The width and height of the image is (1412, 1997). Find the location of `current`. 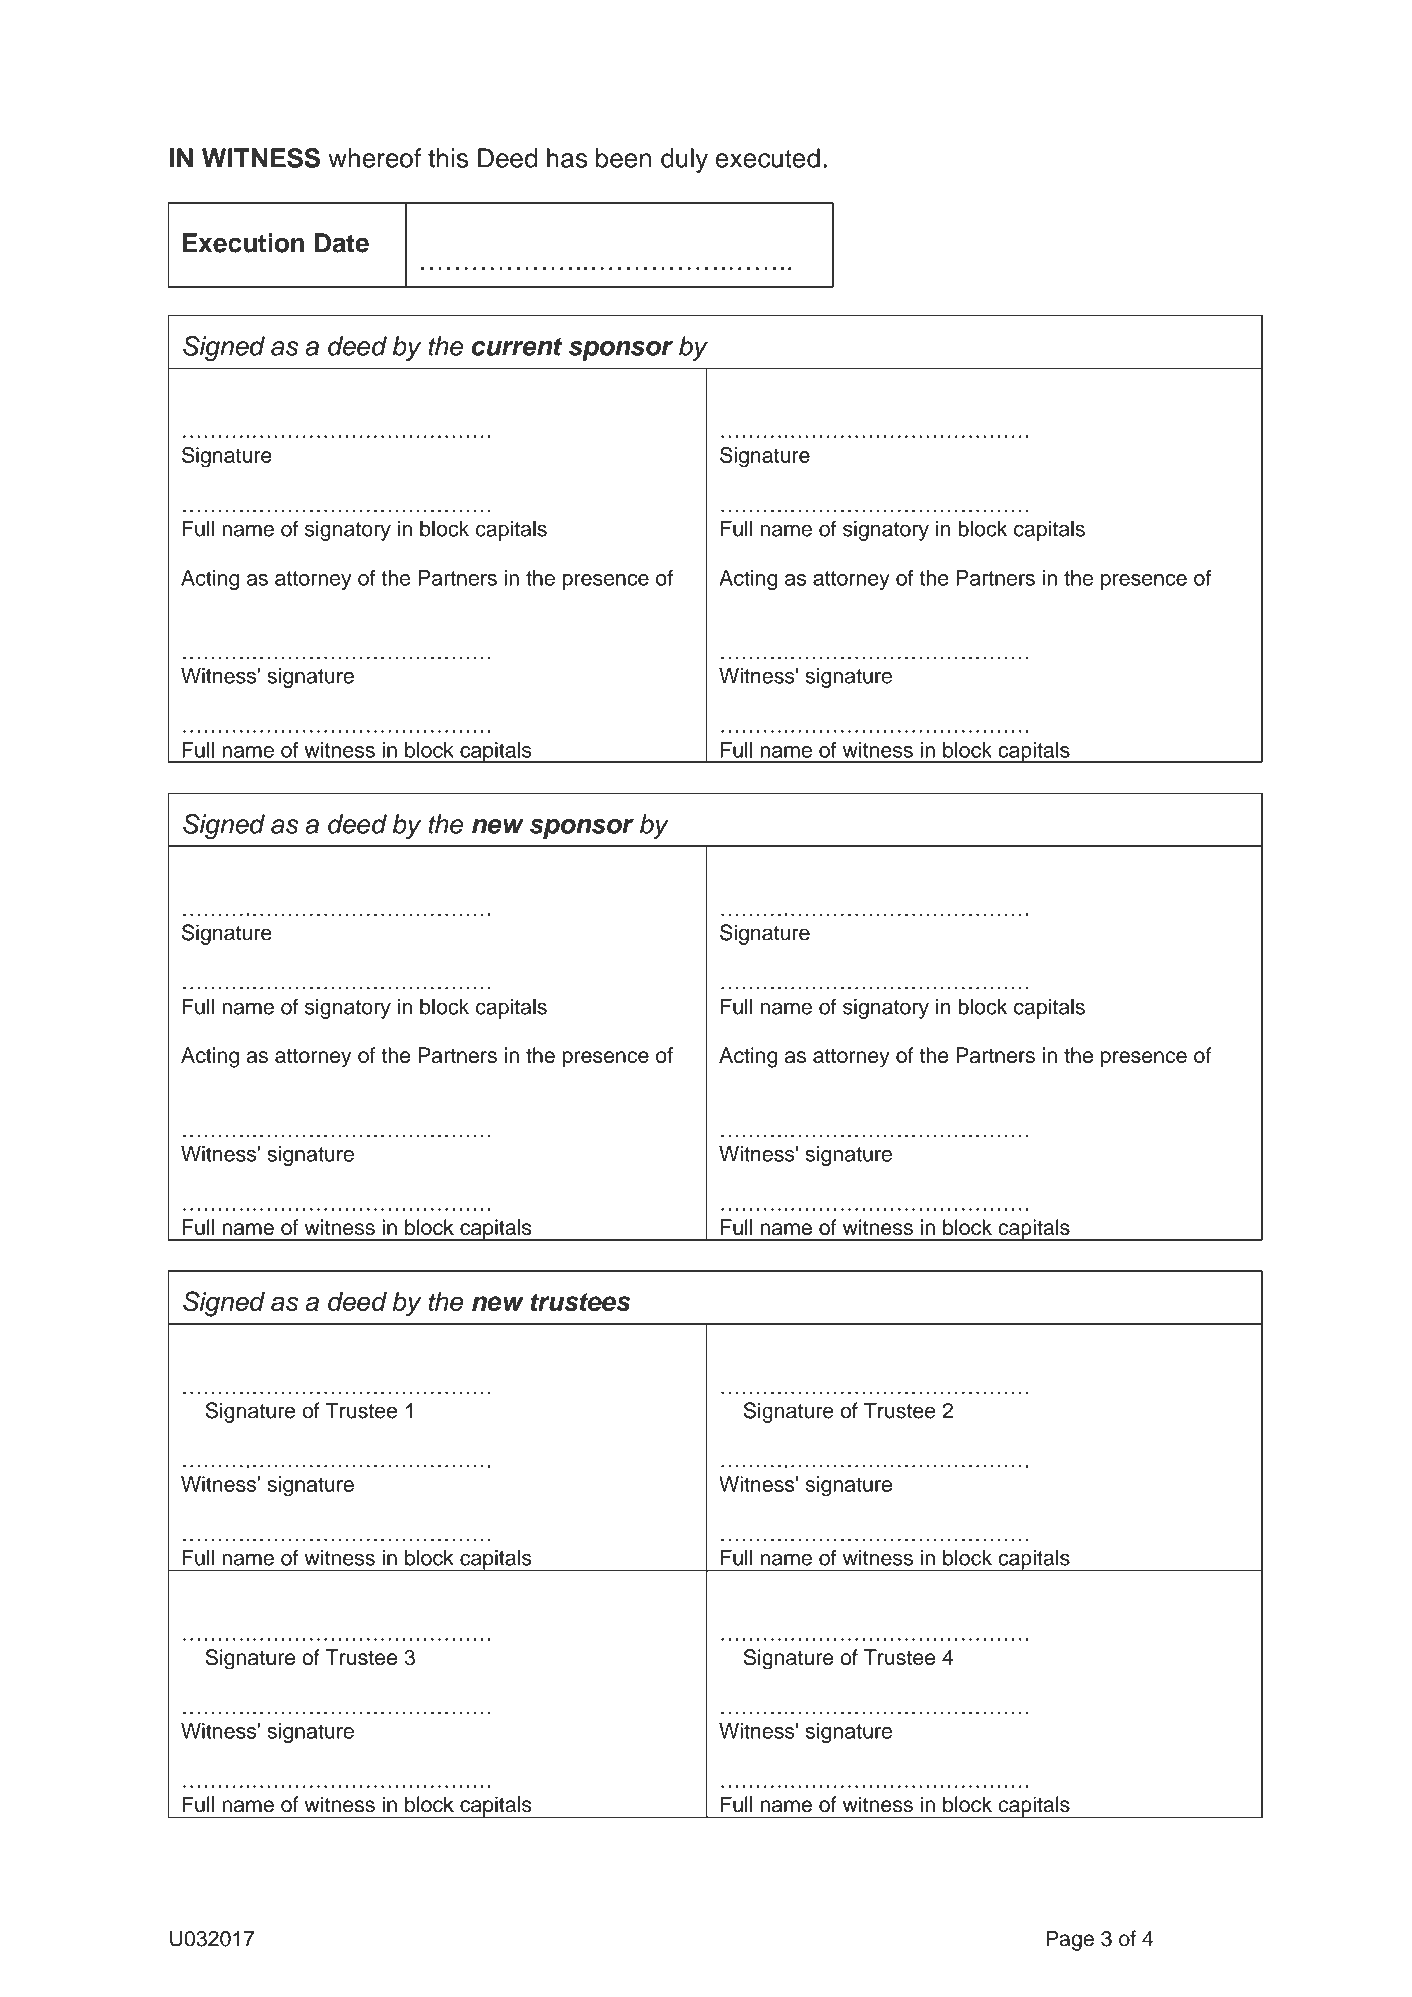

current is located at coordinates (517, 347).
